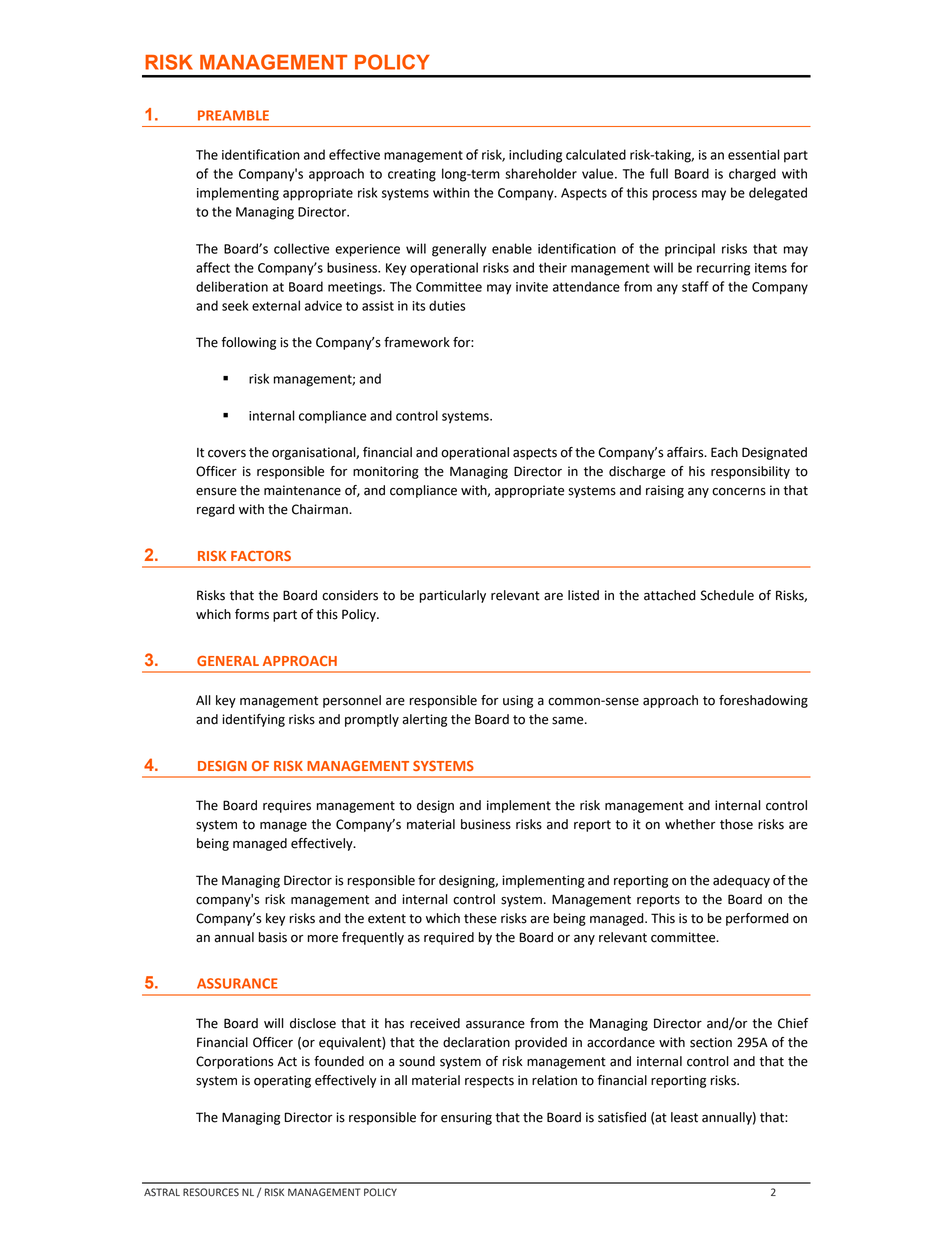 The width and height of the screenshot is (952, 1233). Describe the element at coordinates (535, 156) in the screenshot. I see `including` at that location.
